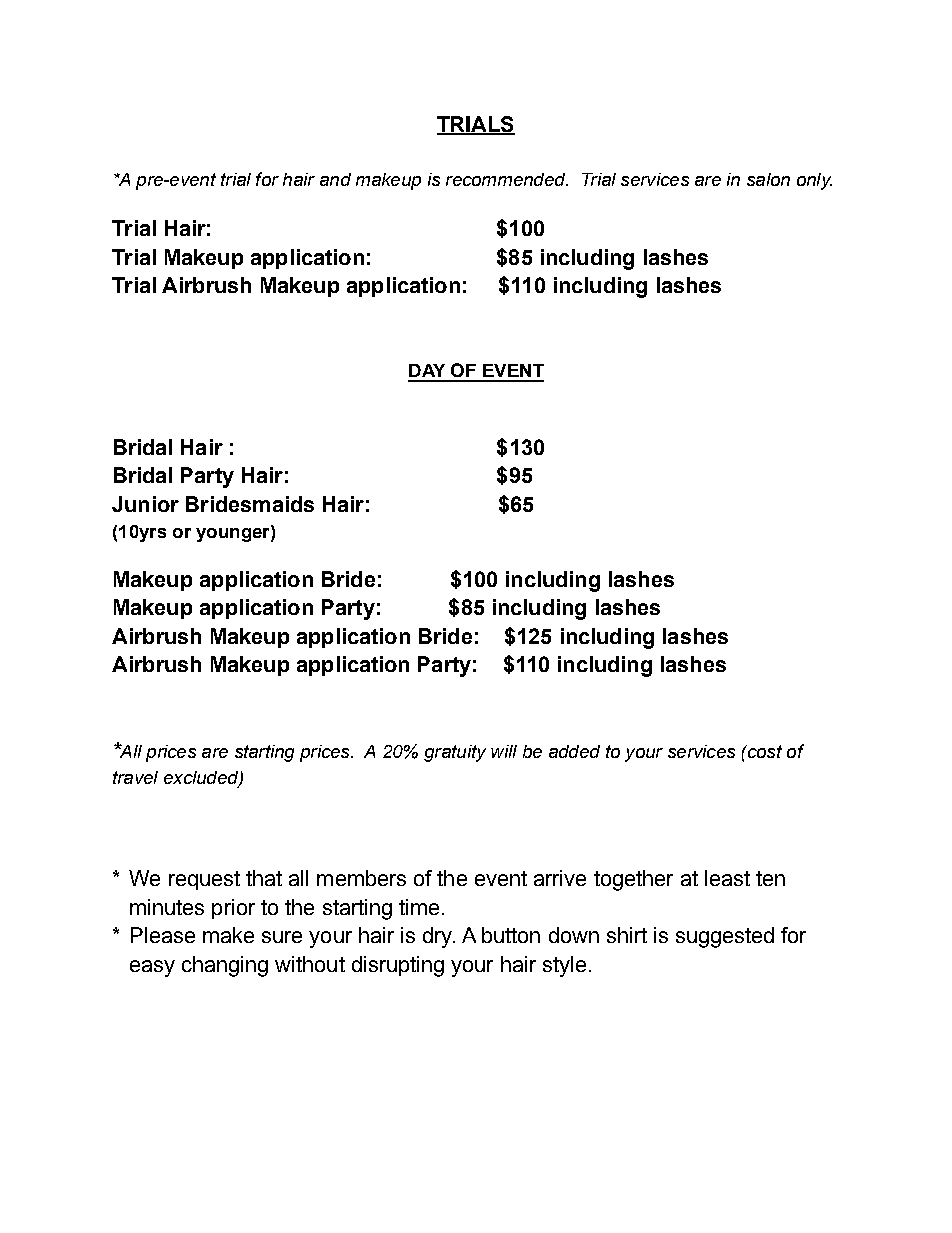 The height and width of the page is (1233, 952). Describe the element at coordinates (225, 966) in the page. I see `changing` at that location.
